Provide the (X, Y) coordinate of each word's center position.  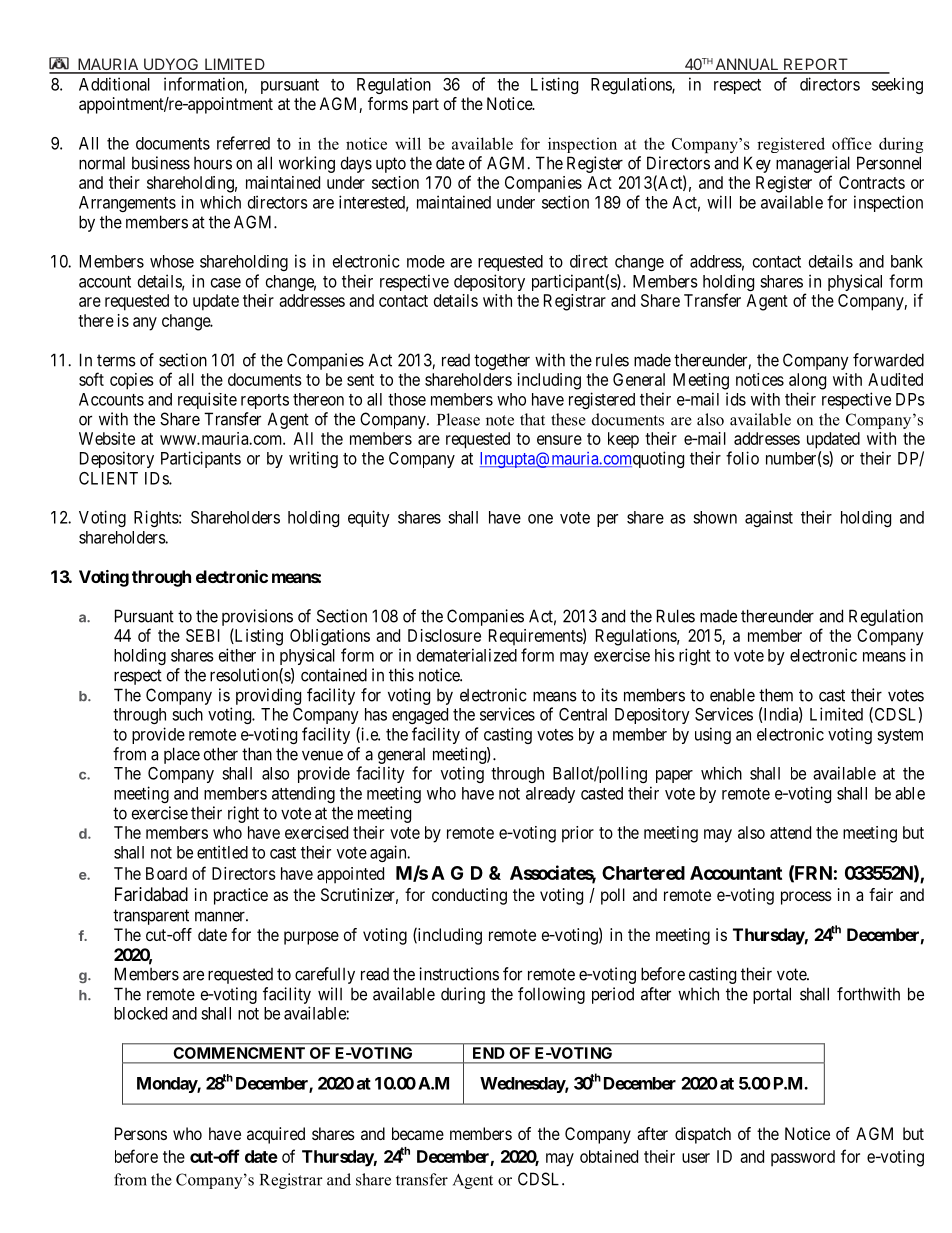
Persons (141, 1133)
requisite (207, 400)
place (182, 755)
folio (742, 458)
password (803, 1158)
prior (578, 834)
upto (391, 165)
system (900, 736)
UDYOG (171, 65)
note (500, 420)
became (418, 1133)
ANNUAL (747, 65)
